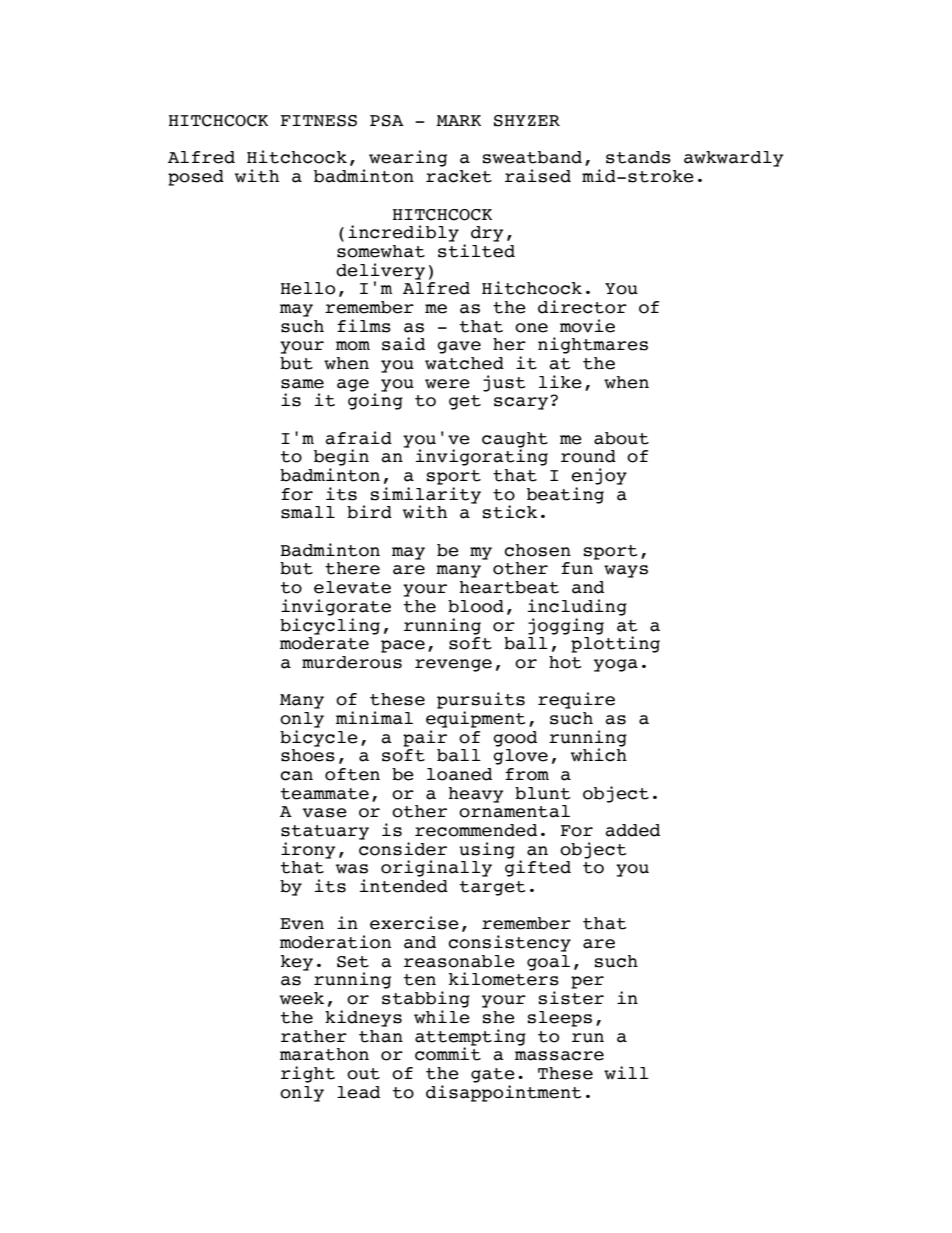 The image size is (952, 1233). What do you see at coordinates (448, 1053) in the screenshot?
I see `commit` at bounding box center [448, 1053].
